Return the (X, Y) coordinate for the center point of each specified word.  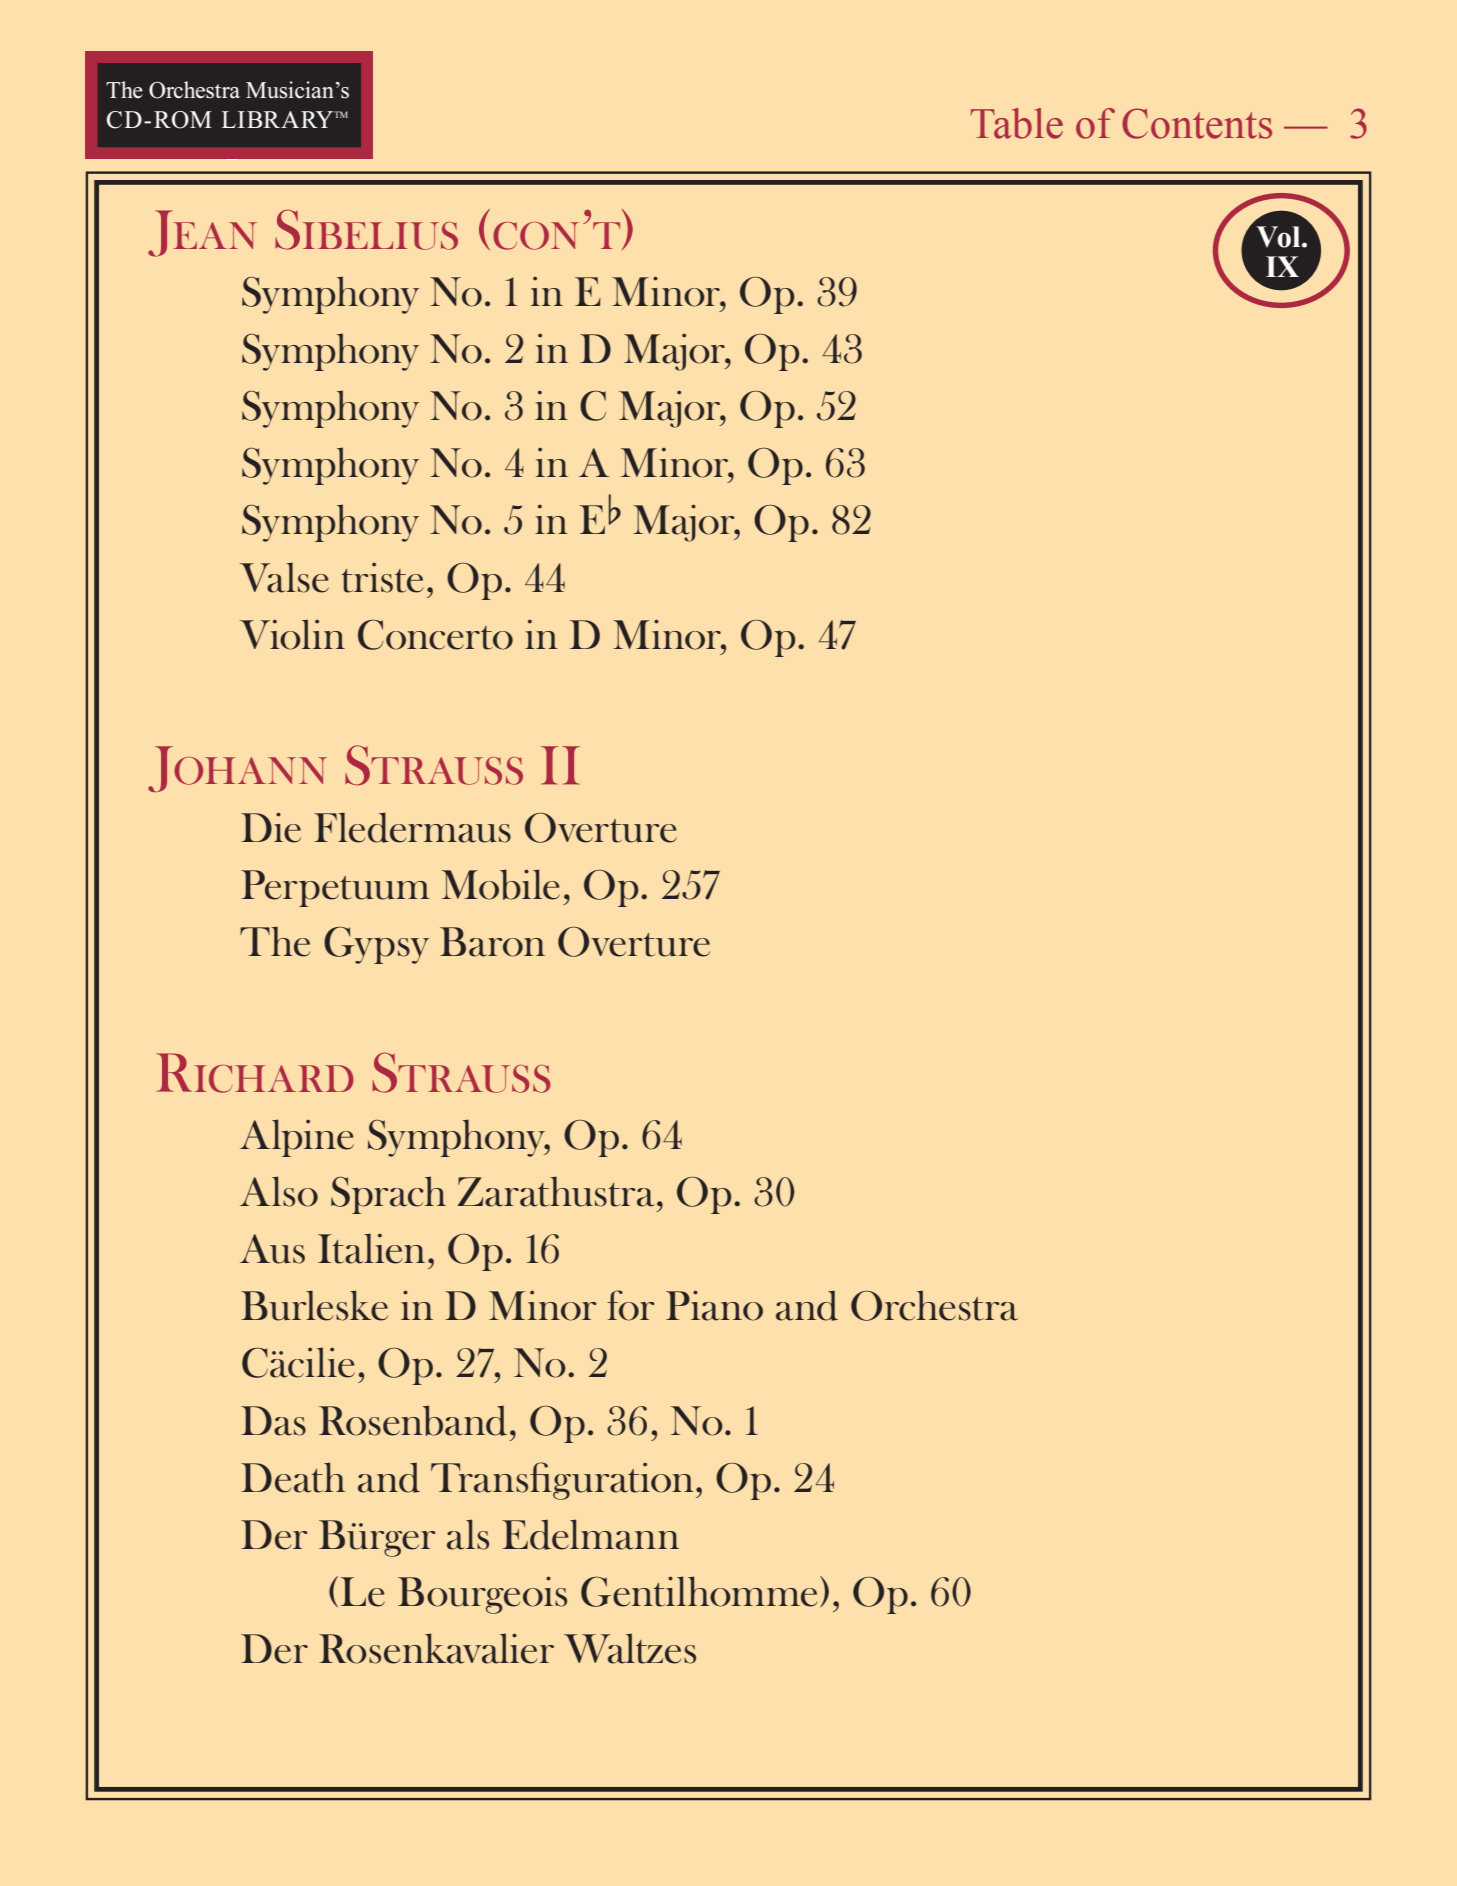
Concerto (435, 634)
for (631, 1305)
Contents (1197, 123)
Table (1017, 123)
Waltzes (630, 1648)
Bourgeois (482, 1595)
